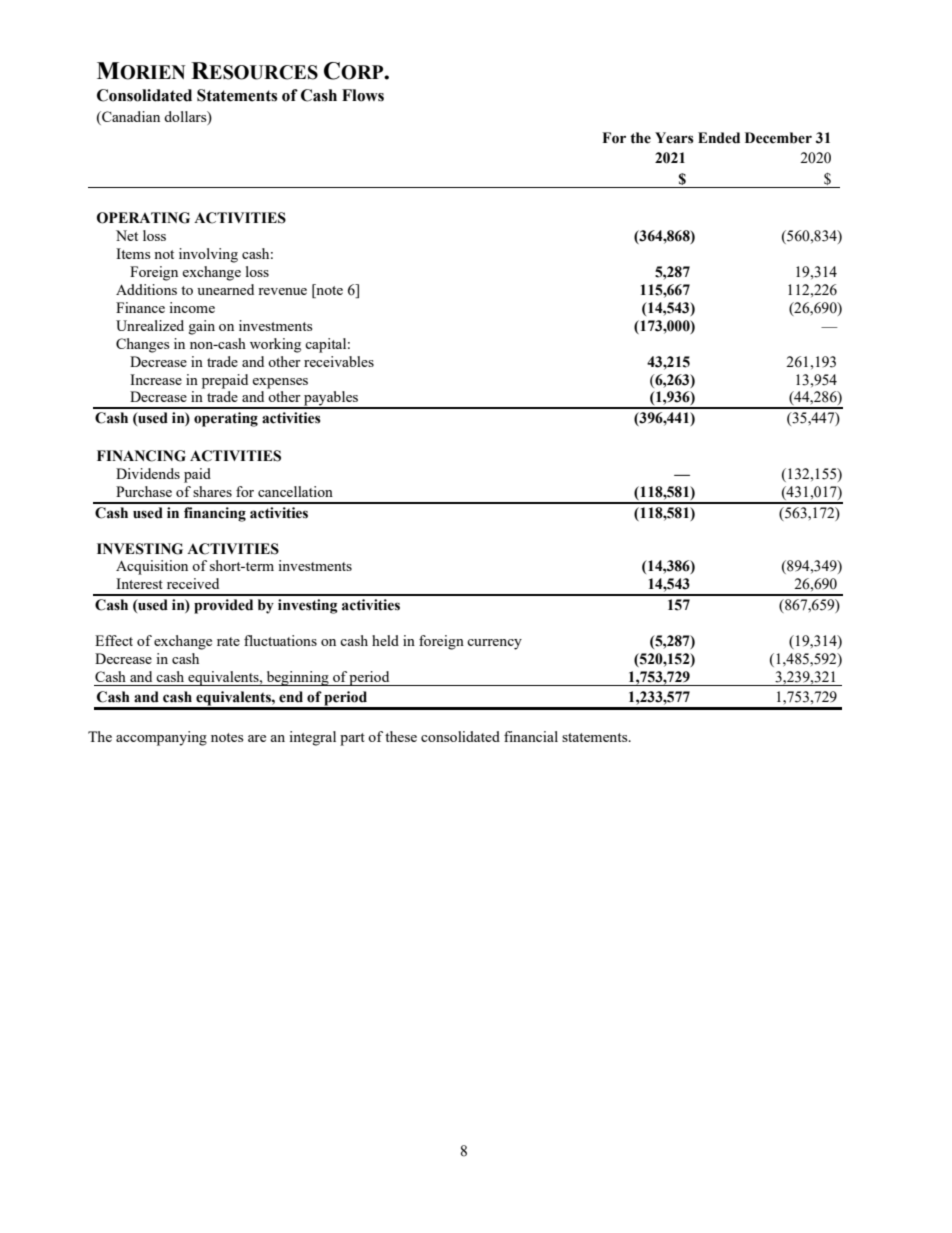 This document has height=1233, width=952. Describe the element at coordinates (295, 491) in the document. I see `cancellation` at that location.
